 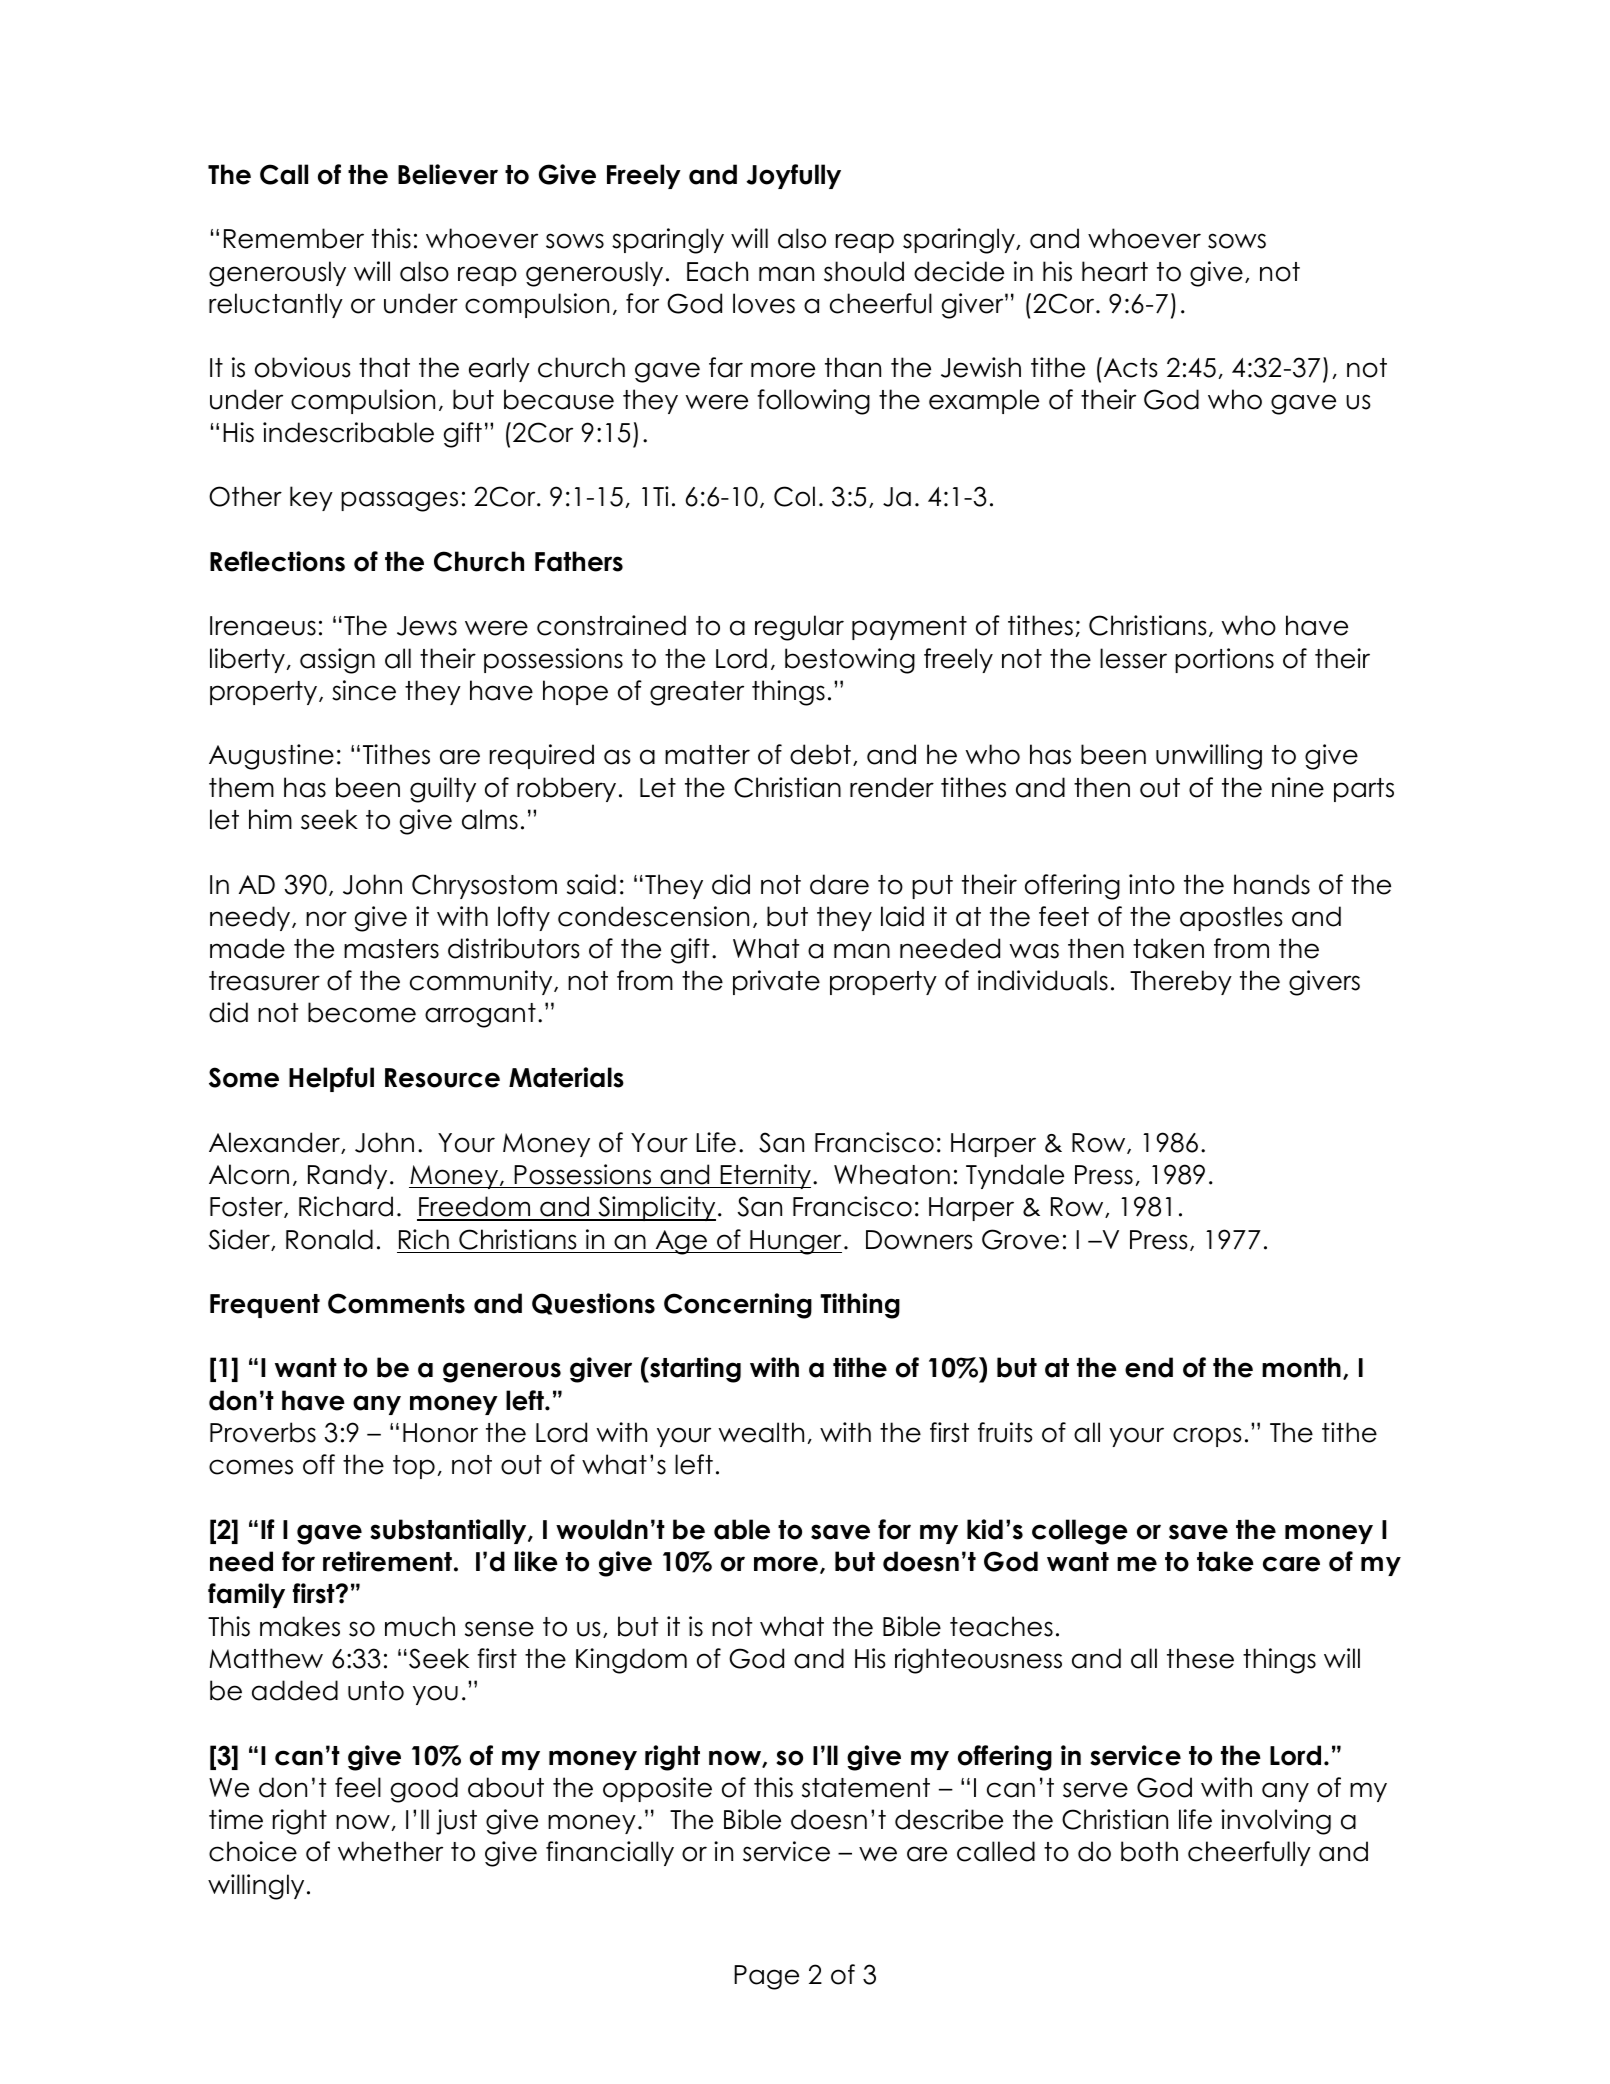 What do you see at coordinates (1207, 1437) in the screenshot?
I see `crops` at bounding box center [1207, 1437].
